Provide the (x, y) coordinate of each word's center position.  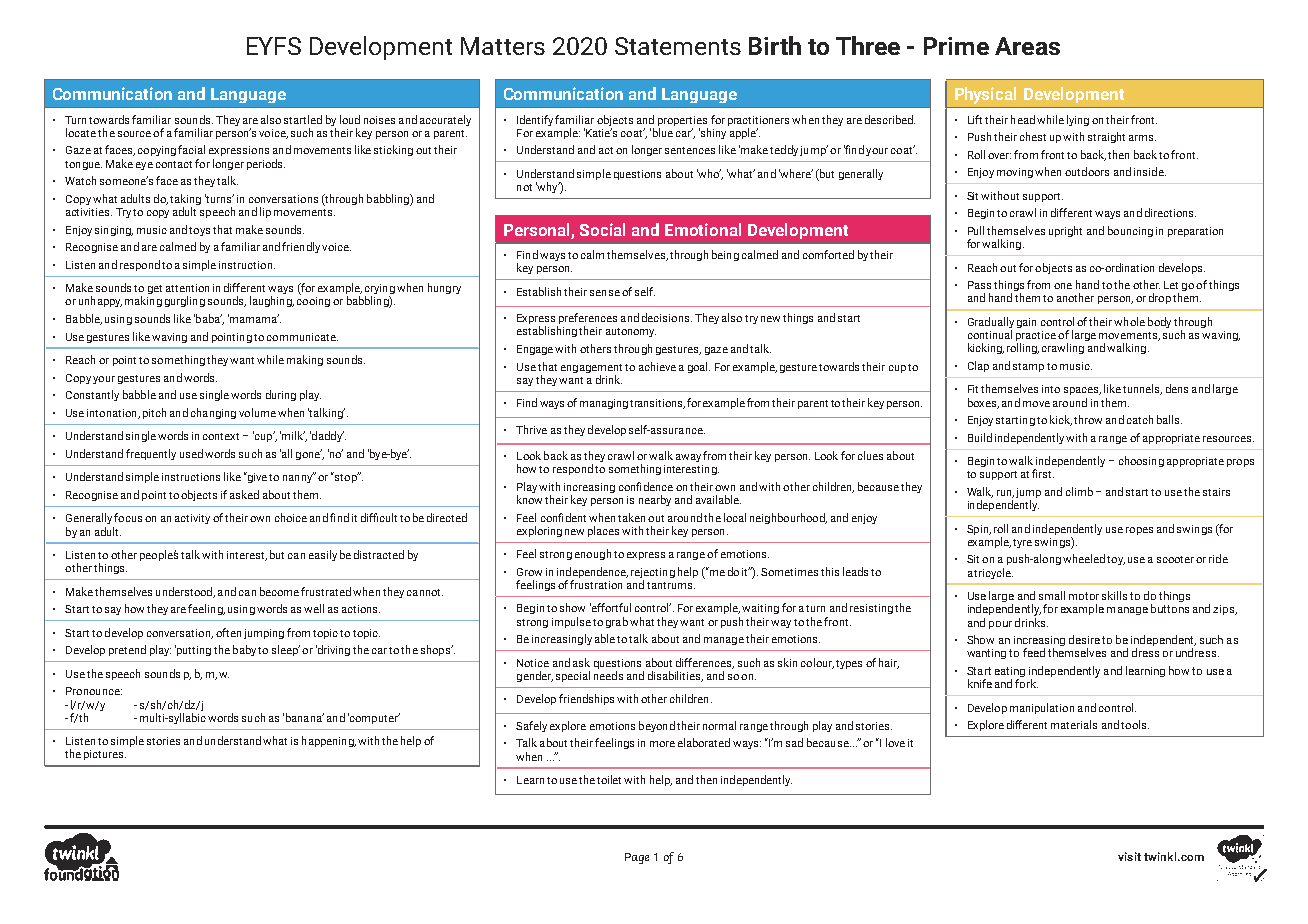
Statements (678, 46)
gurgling (185, 301)
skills (1114, 595)
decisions (667, 317)
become (279, 591)
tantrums (671, 585)
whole (1129, 321)
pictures (105, 755)
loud (350, 119)
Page (637, 858)
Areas (1027, 46)
